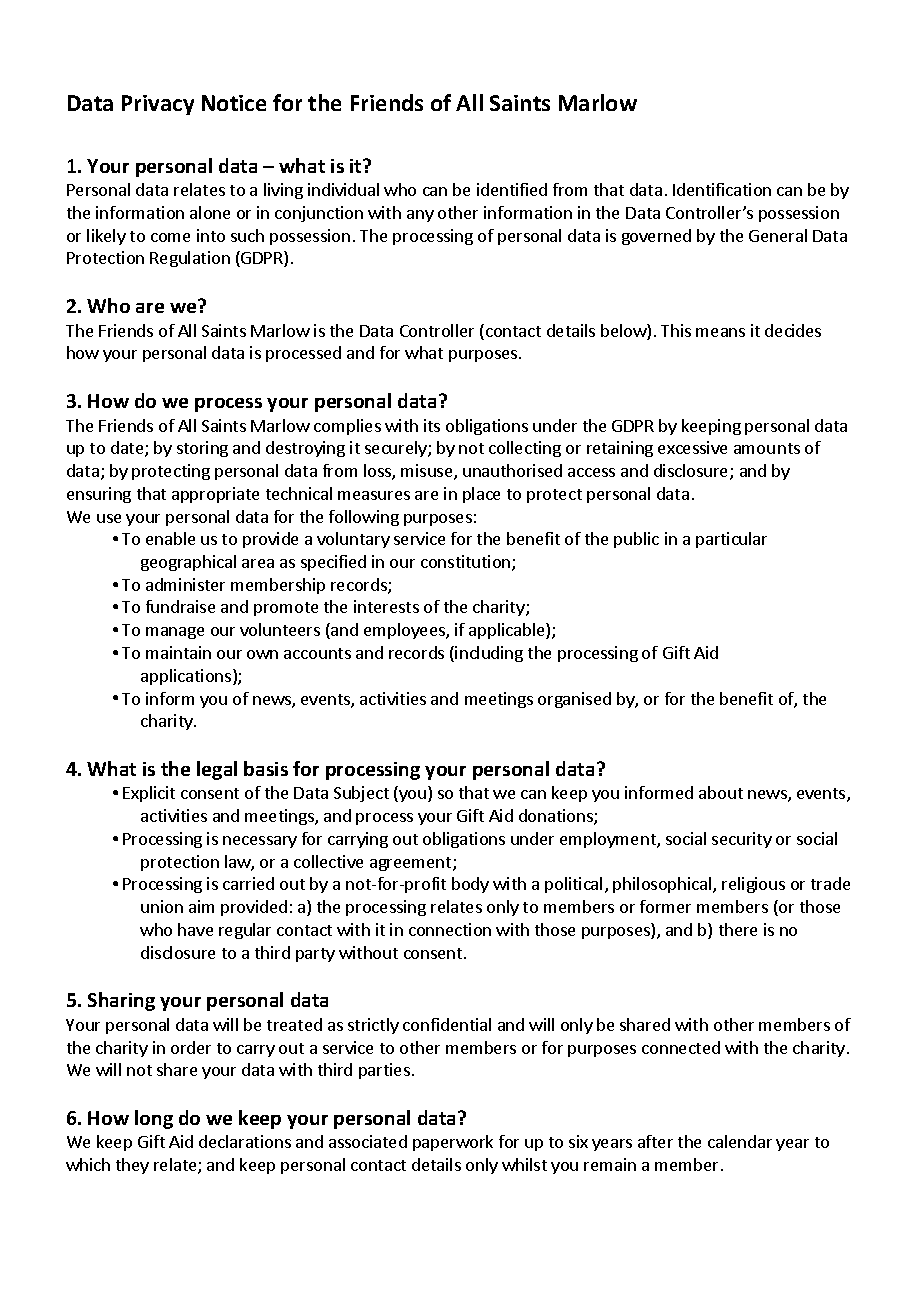  I want to click on Identification, so click(722, 189).
